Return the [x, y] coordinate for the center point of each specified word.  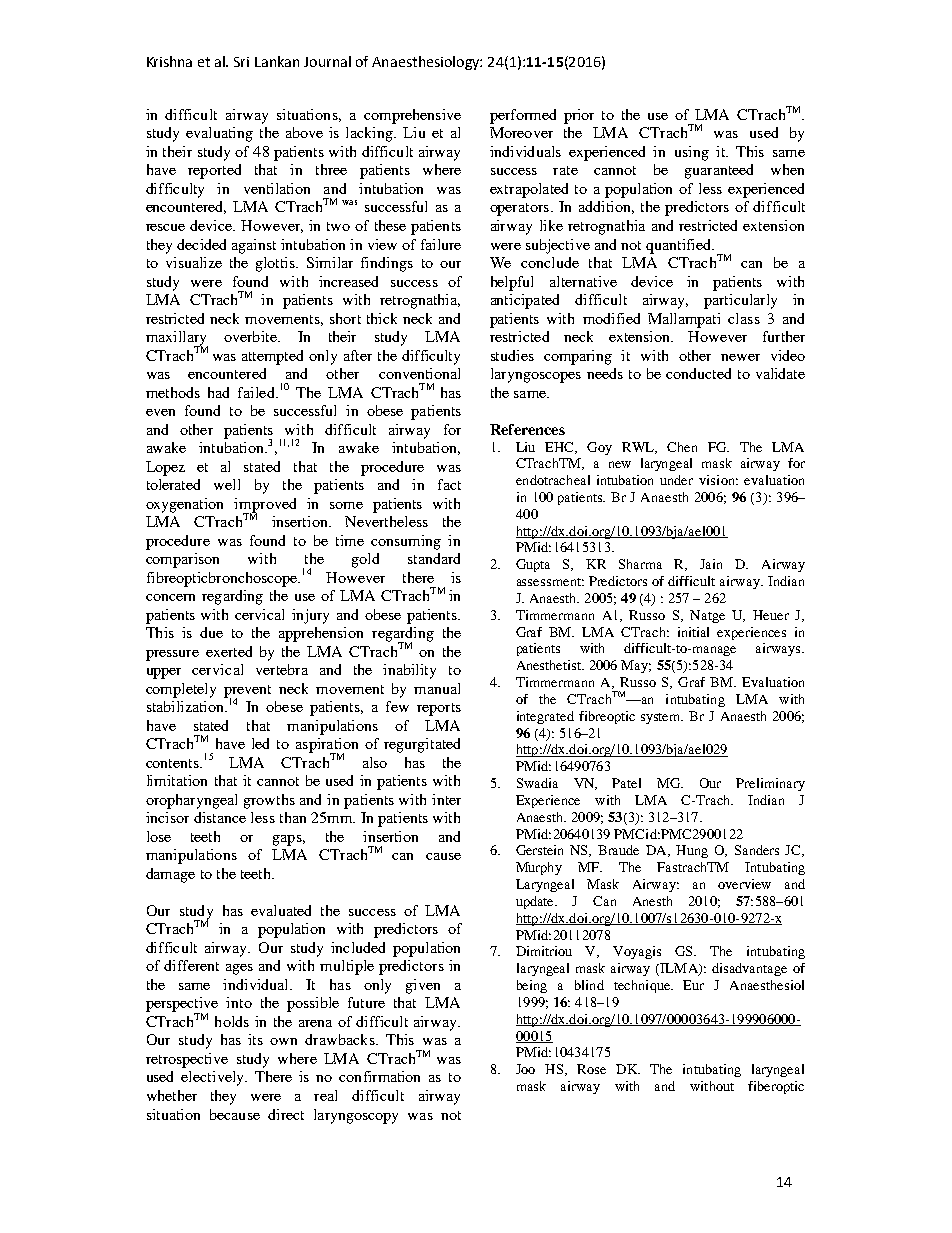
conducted [698, 373]
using [692, 153]
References [527, 429]
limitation [177, 780]
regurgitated [422, 745]
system [662, 718]
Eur [693, 985]
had [218, 392]
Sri [241, 62]
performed [523, 116]
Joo [525, 1069]
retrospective [187, 1060]
